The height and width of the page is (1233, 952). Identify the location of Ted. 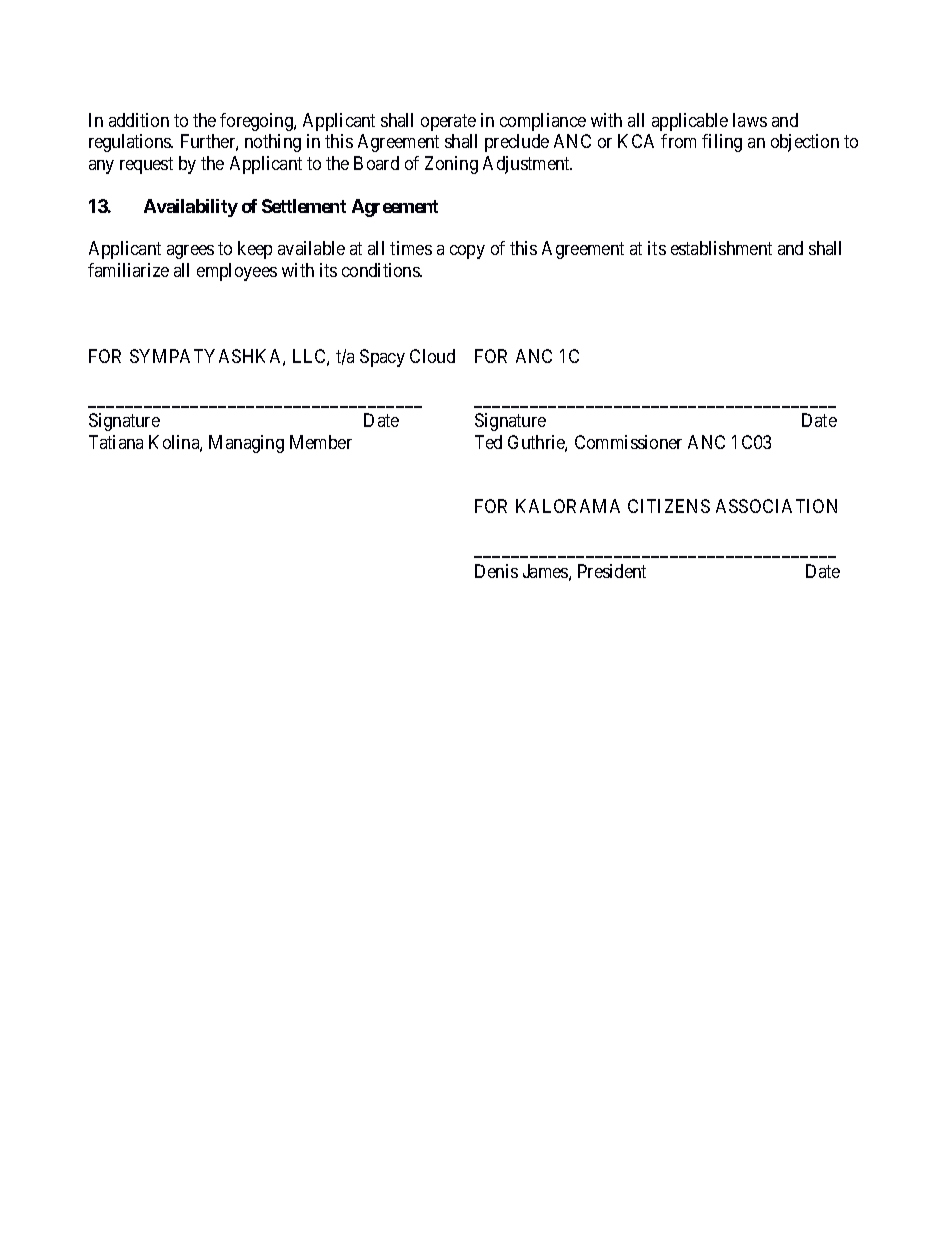
(488, 442).
